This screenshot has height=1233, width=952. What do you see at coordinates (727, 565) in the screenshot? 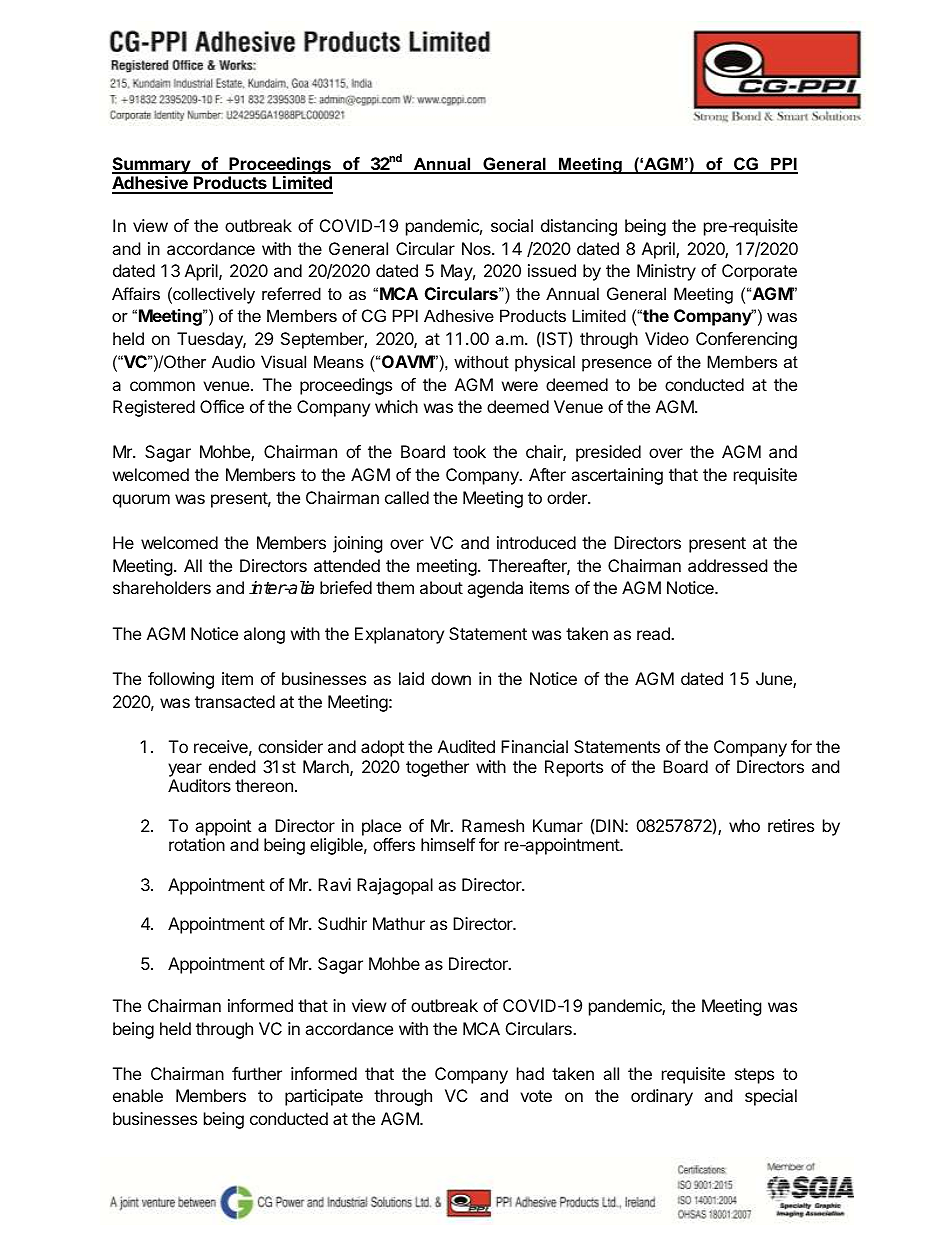
I see `addressed` at bounding box center [727, 565].
